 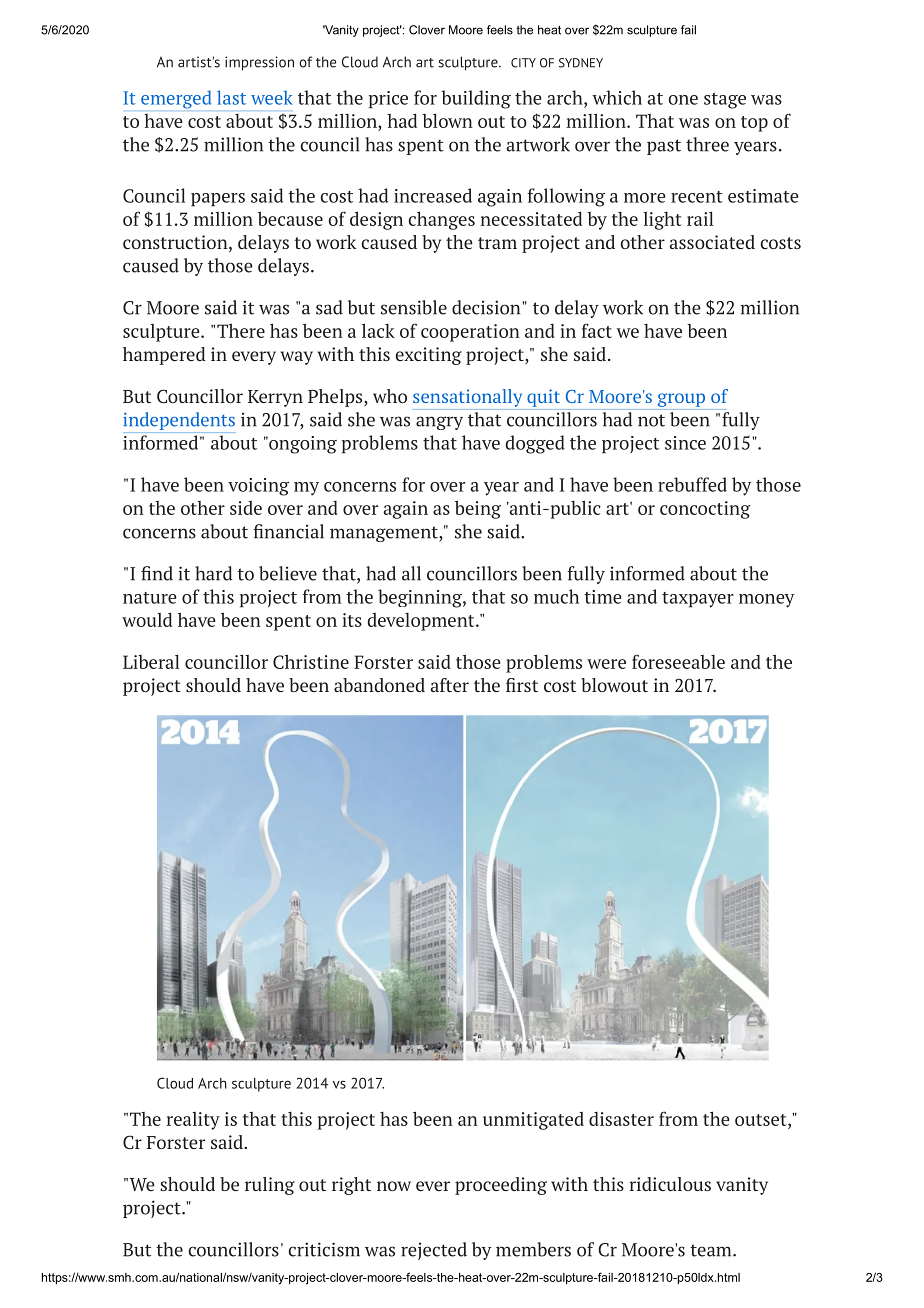 What do you see at coordinates (151, 661) in the document?
I see `Liberal` at bounding box center [151, 661].
